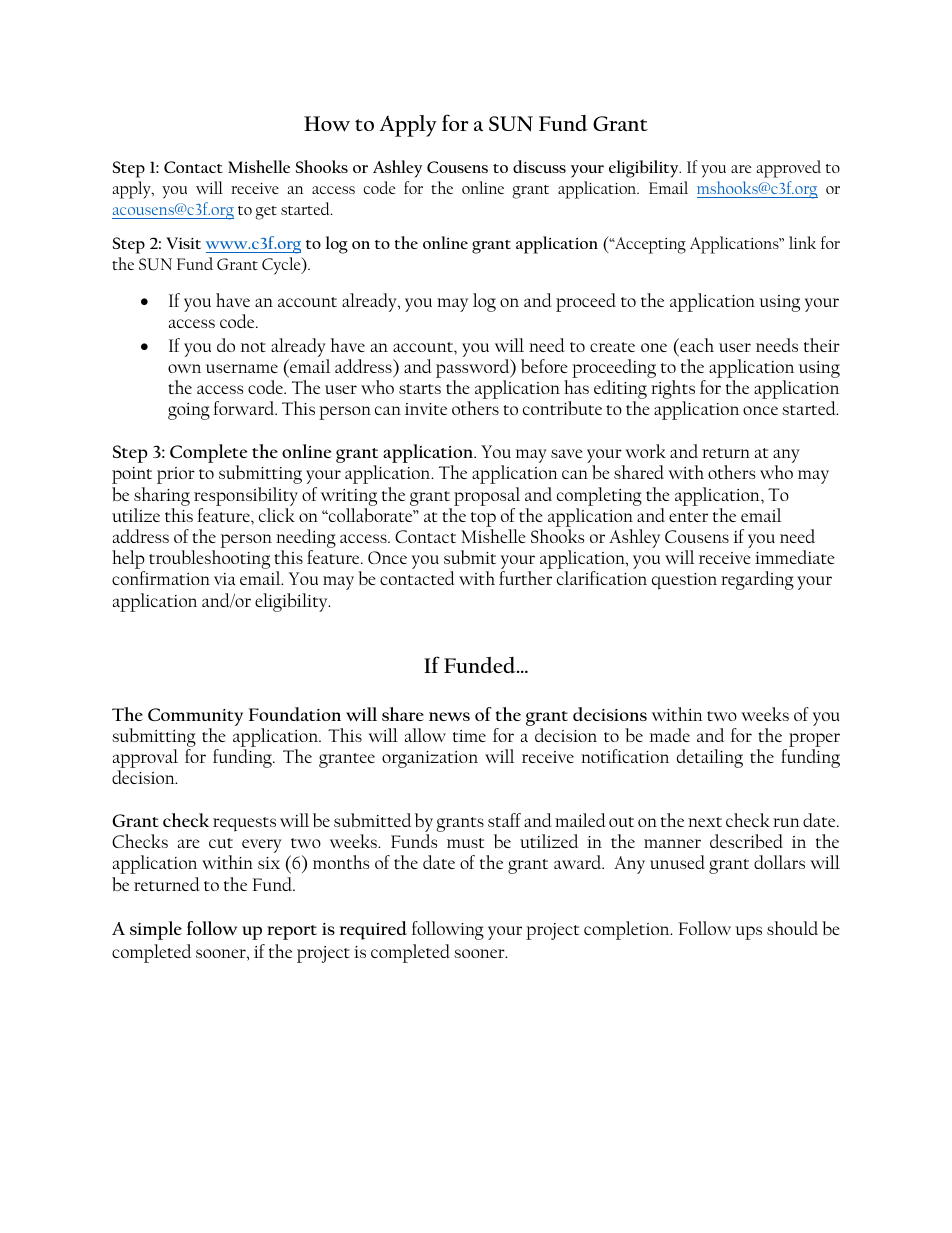 Image resolution: width=952 pixels, height=1233 pixels. What do you see at coordinates (789, 169) in the image?
I see `approved` at bounding box center [789, 169].
